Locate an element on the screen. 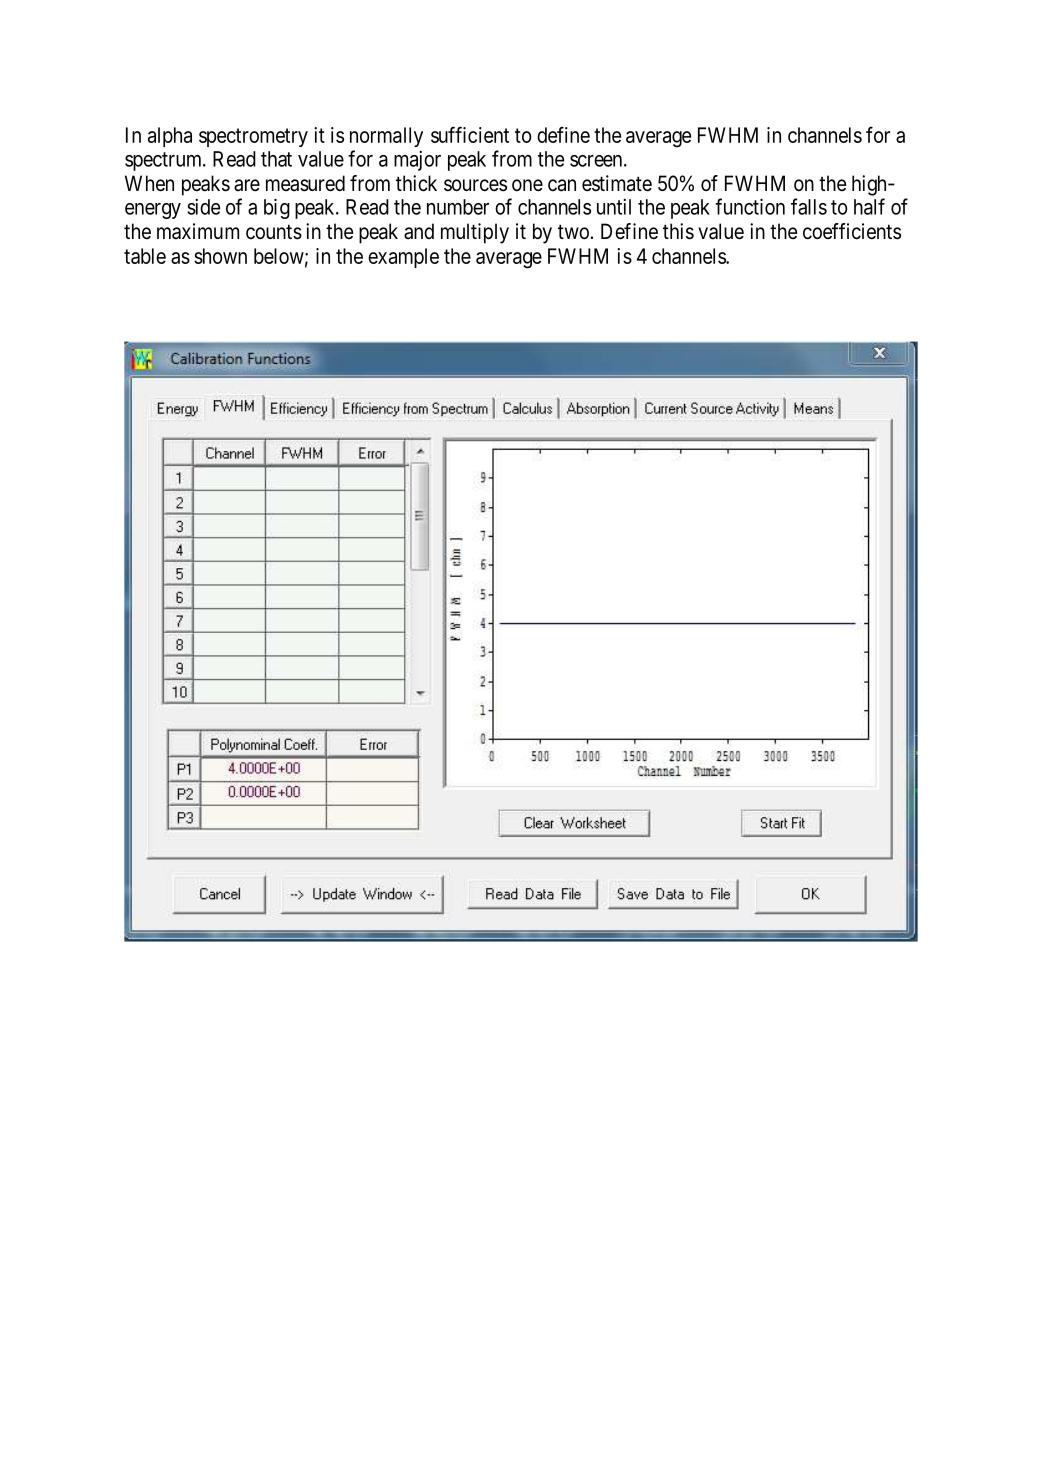 This screenshot has height=1475, width=1042. spectrometry is located at coordinates (253, 137).
